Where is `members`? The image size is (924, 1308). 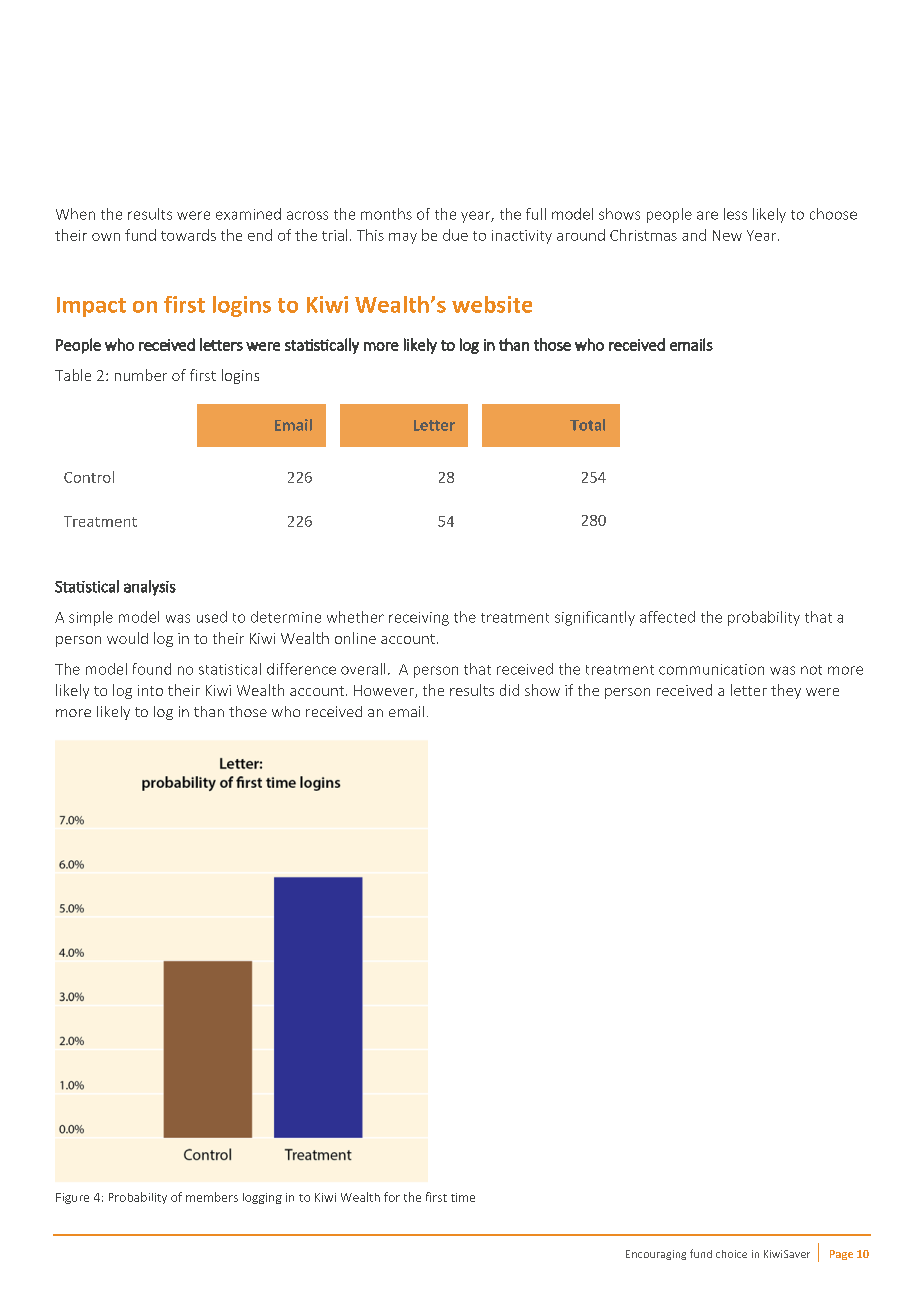 members is located at coordinates (212, 1197).
